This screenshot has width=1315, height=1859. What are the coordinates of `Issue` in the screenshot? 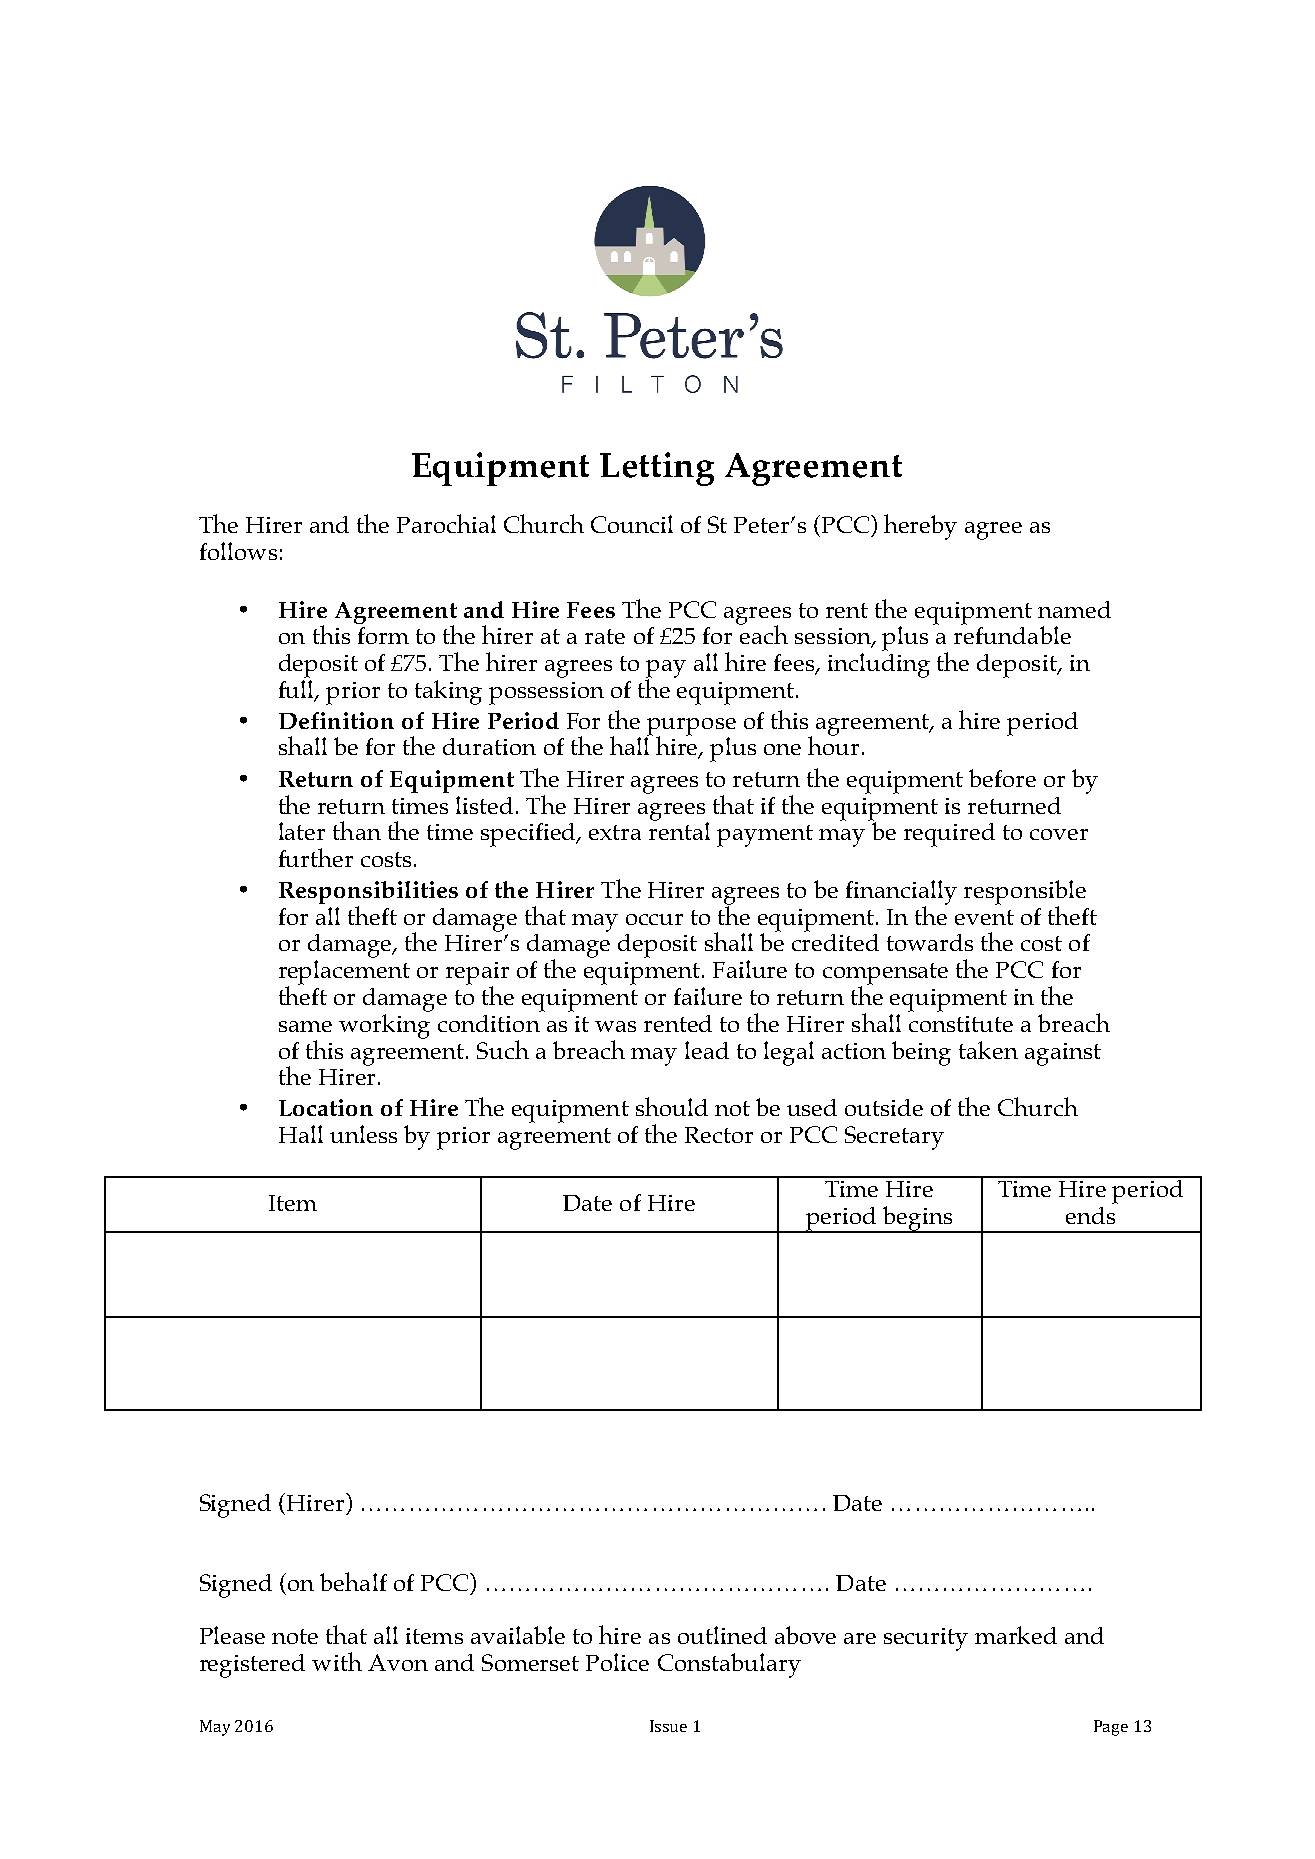 It's located at (668, 1726).
